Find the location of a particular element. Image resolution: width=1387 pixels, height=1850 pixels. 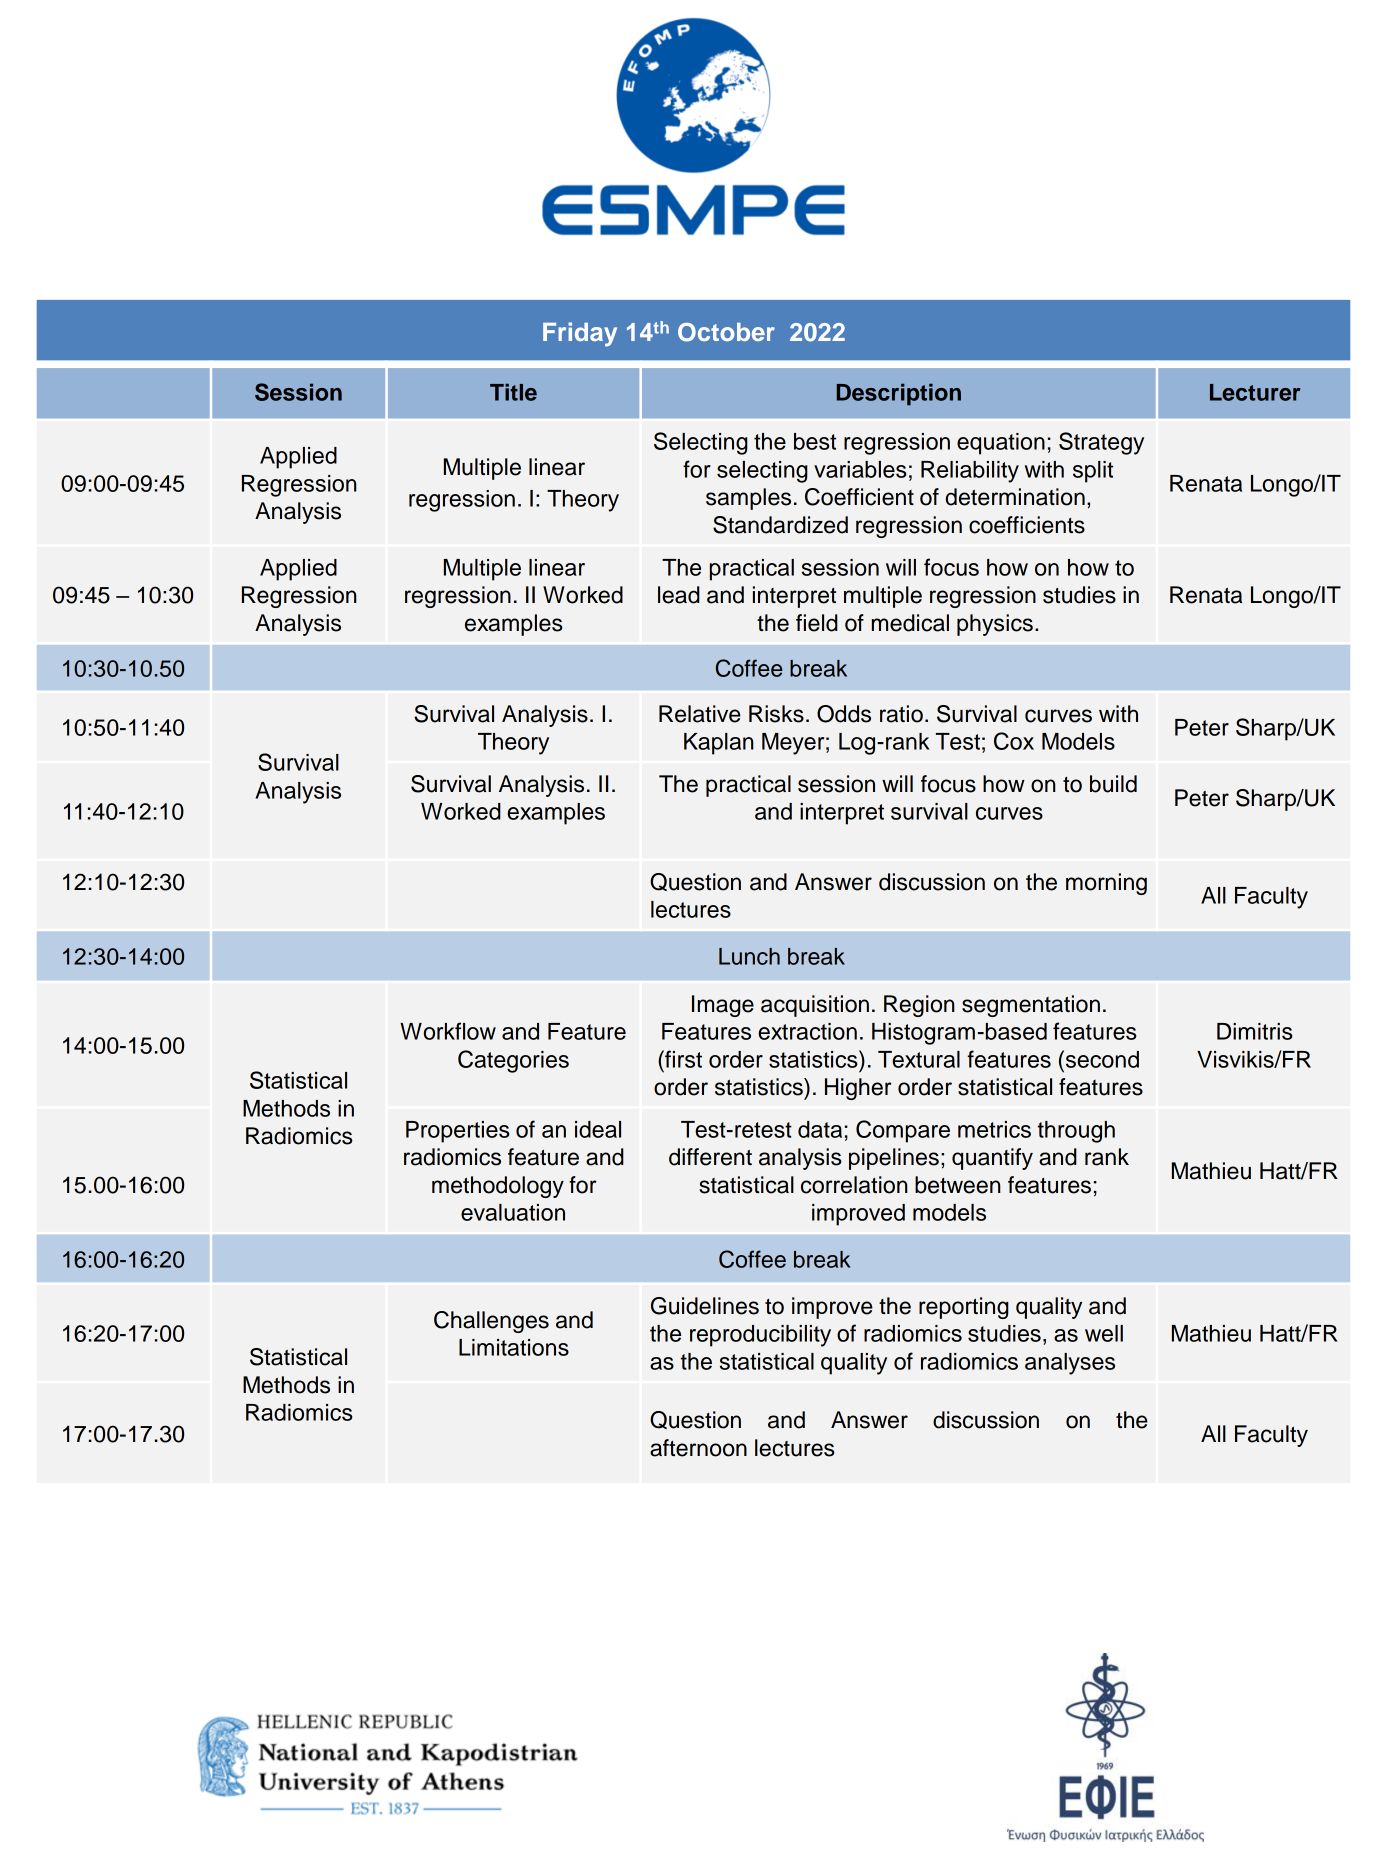

Kaplan is located at coordinates (719, 744).
